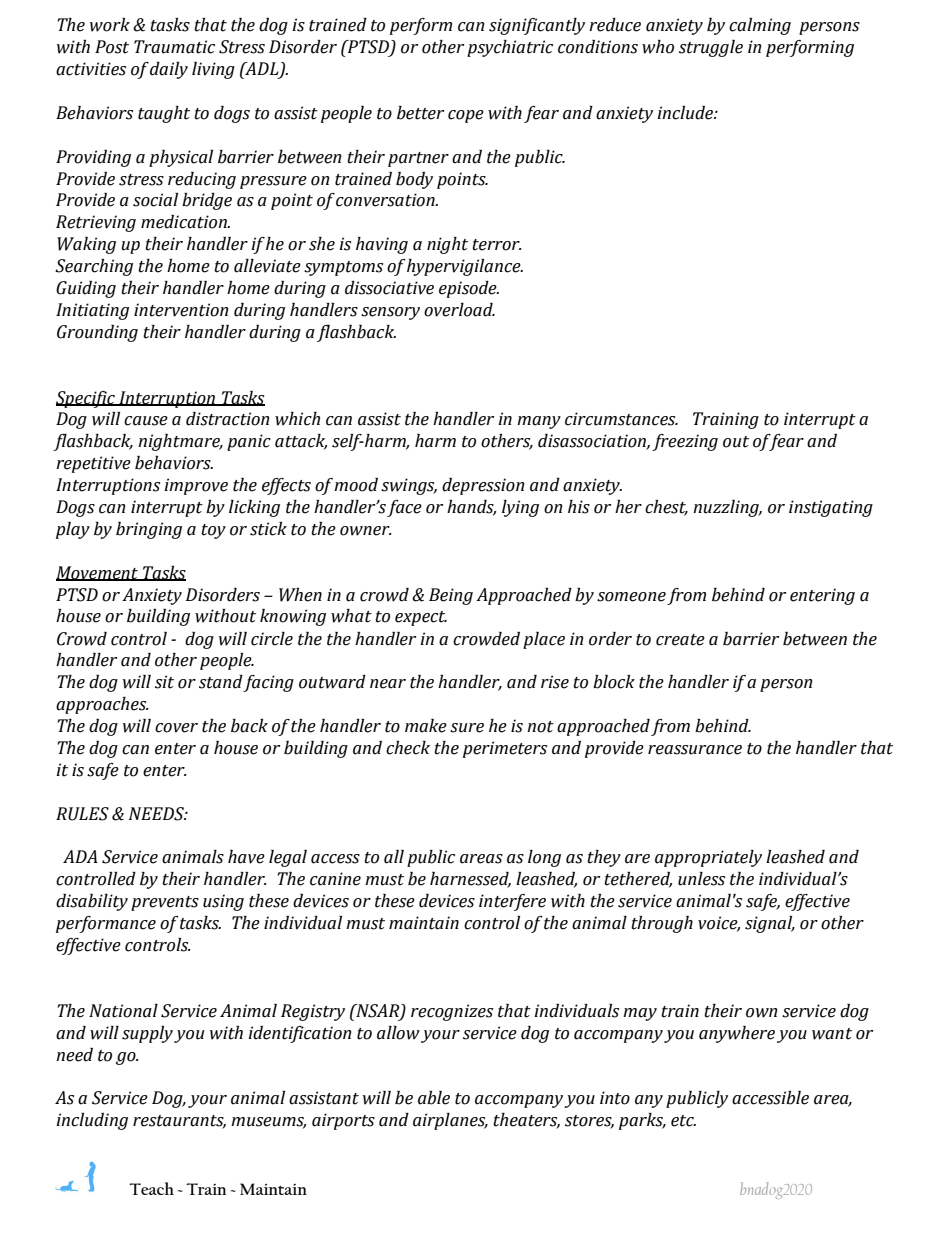  What do you see at coordinates (98, 573) in the page?
I see `Movement` at bounding box center [98, 573].
